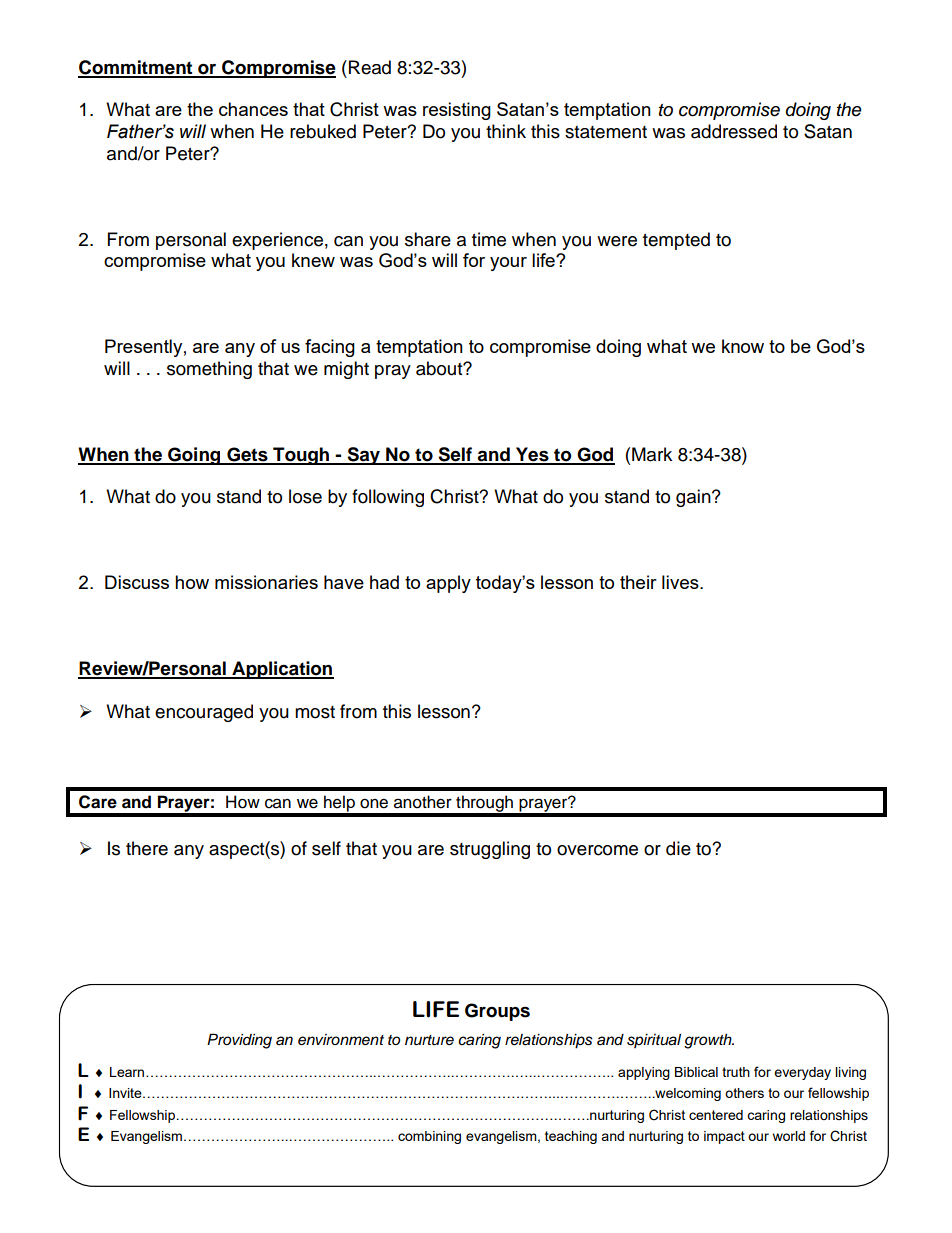 This image has width=952, height=1233. I want to click on encouraged, so click(204, 713).
